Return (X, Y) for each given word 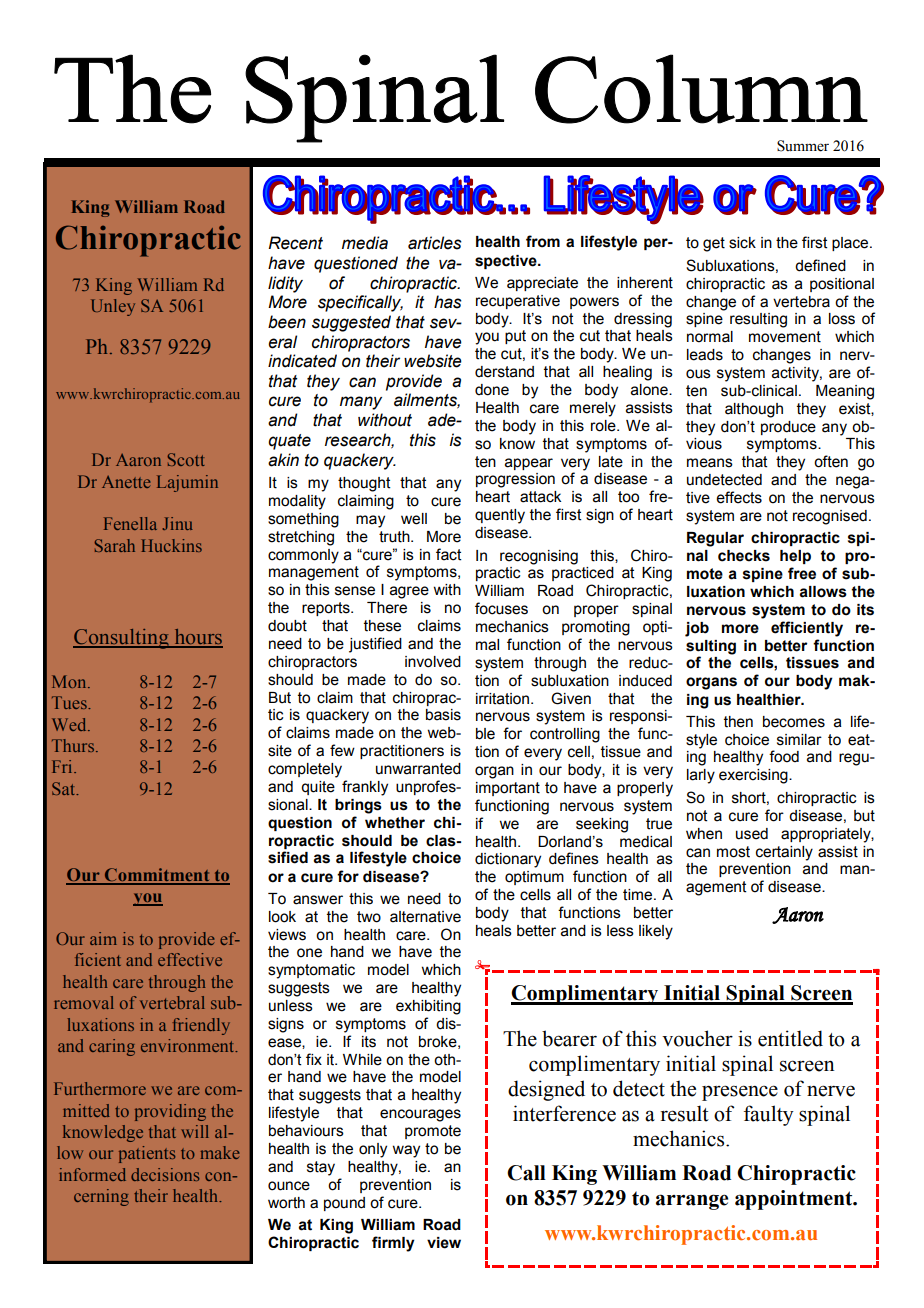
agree (409, 592)
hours (197, 638)
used (752, 834)
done (492, 390)
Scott (186, 459)
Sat (64, 788)
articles (435, 243)
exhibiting (428, 1007)
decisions (165, 1174)
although (754, 410)
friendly (201, 1026)
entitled (790, 1038)
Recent (295, 243)
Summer (803, 146)
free (802, 573)
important (508, 789)
